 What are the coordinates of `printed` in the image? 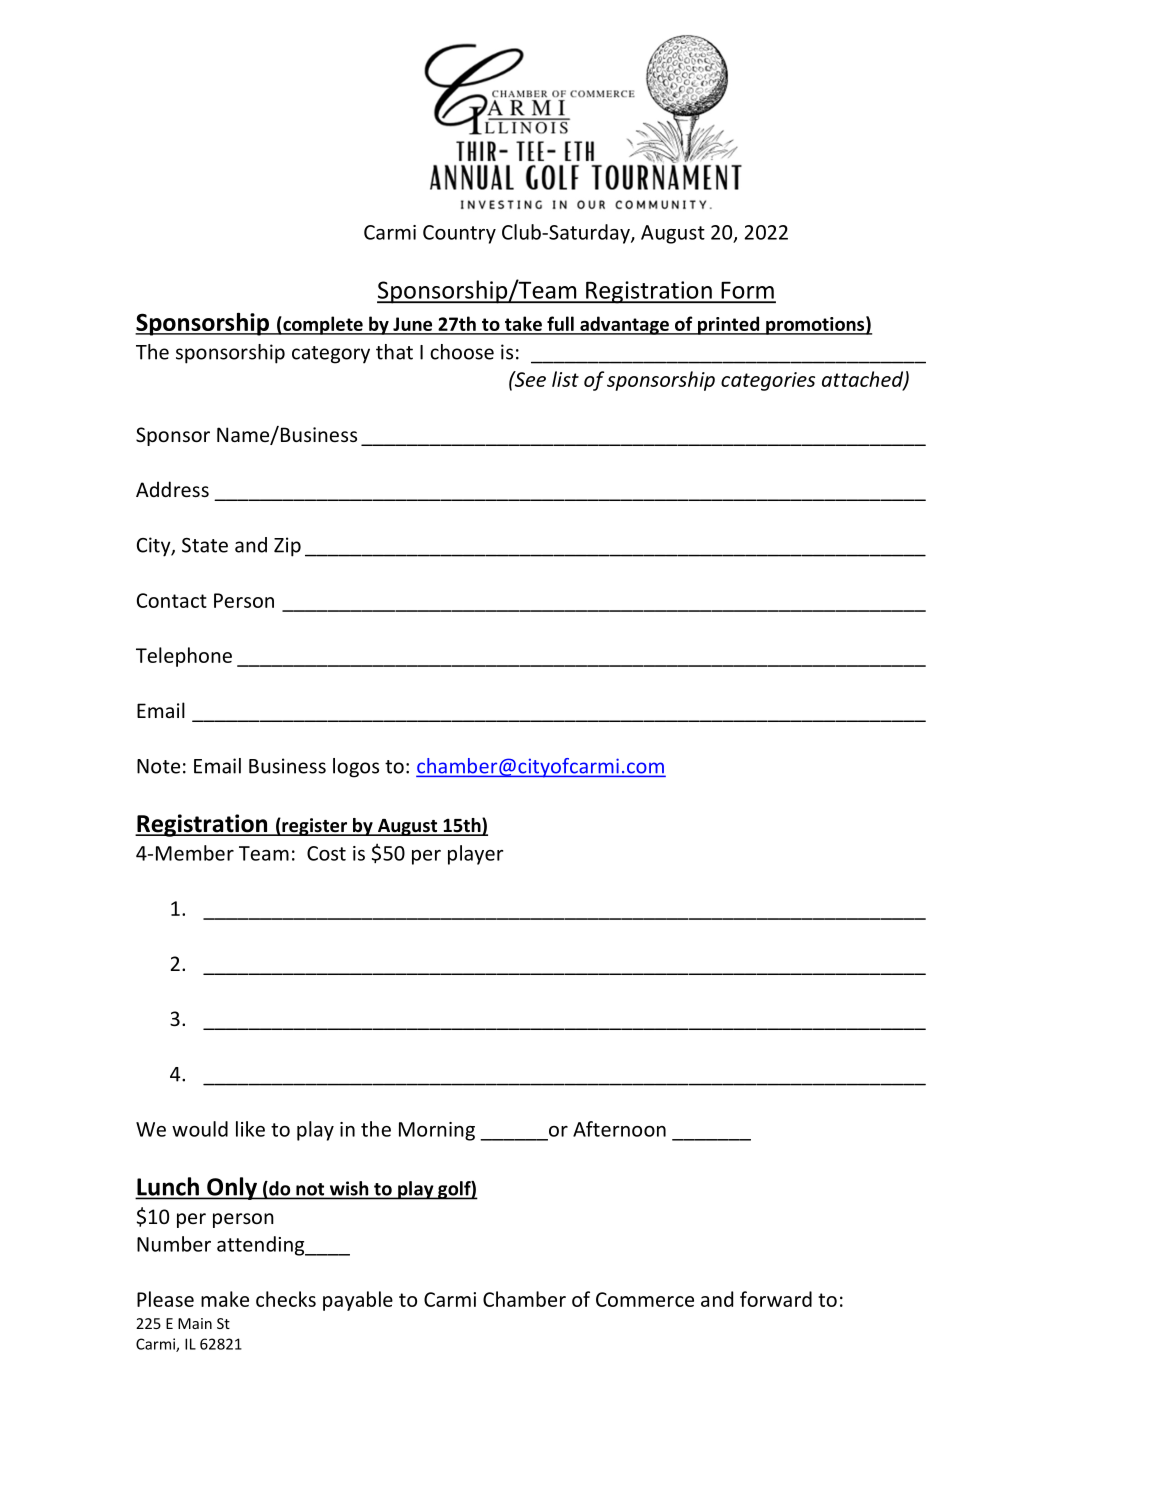 It's located at (728, 325).
